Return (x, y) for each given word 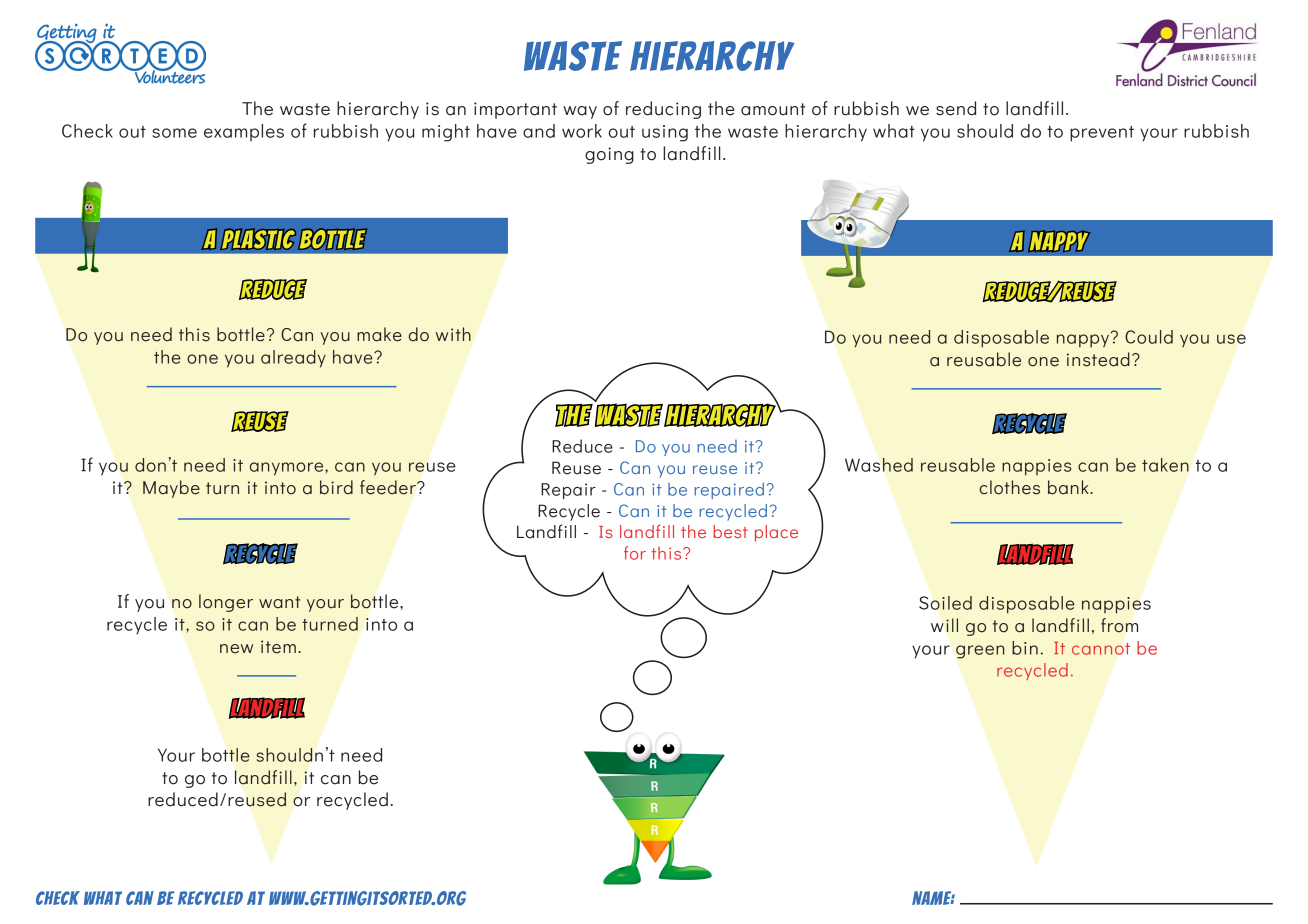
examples (244, 132)
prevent (1102, 134)
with (453, 334)
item (278, 647)
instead (1098, 359)
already (293, 359)
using (665, 133)
